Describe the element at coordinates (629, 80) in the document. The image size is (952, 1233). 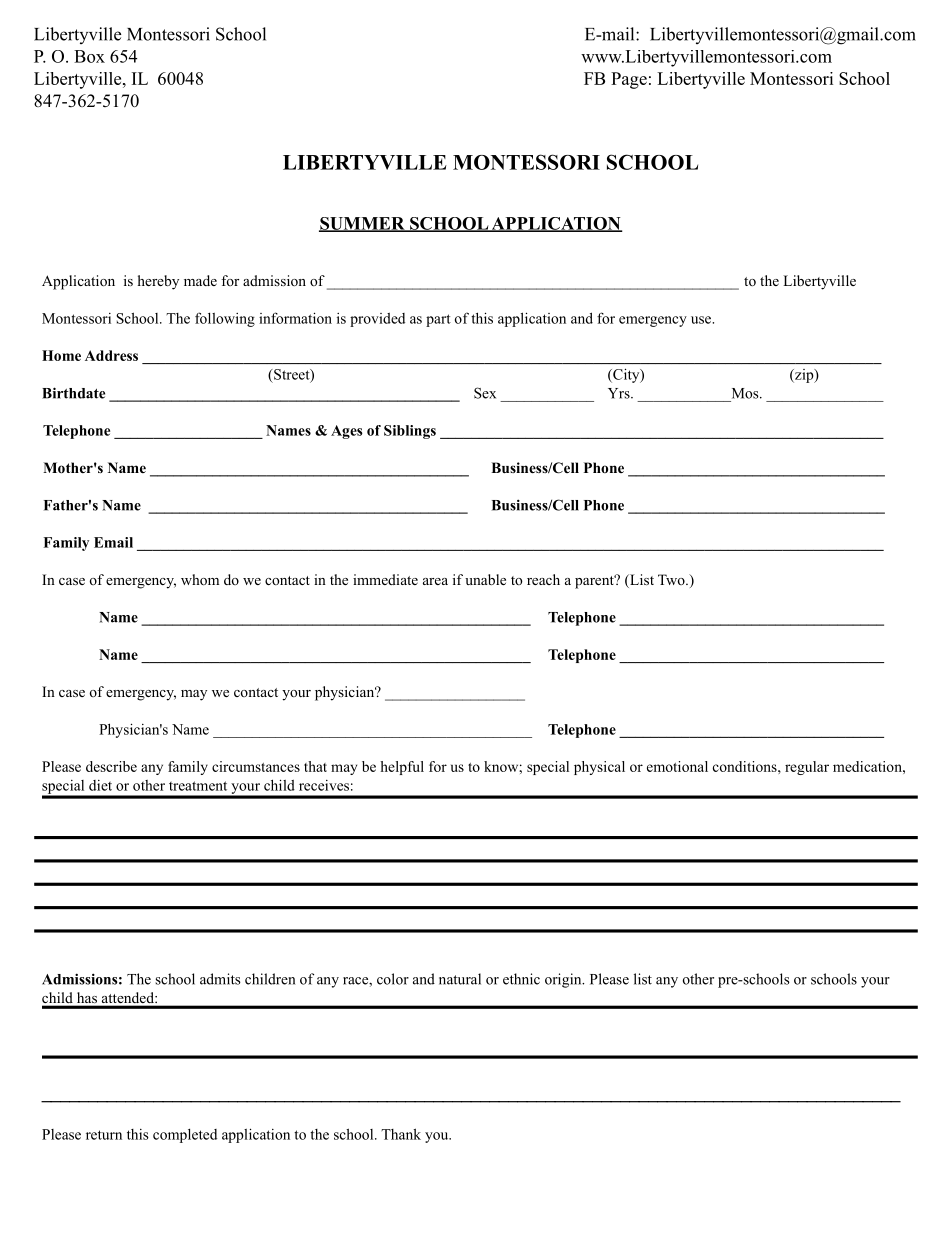
I see `Page` at that location.
